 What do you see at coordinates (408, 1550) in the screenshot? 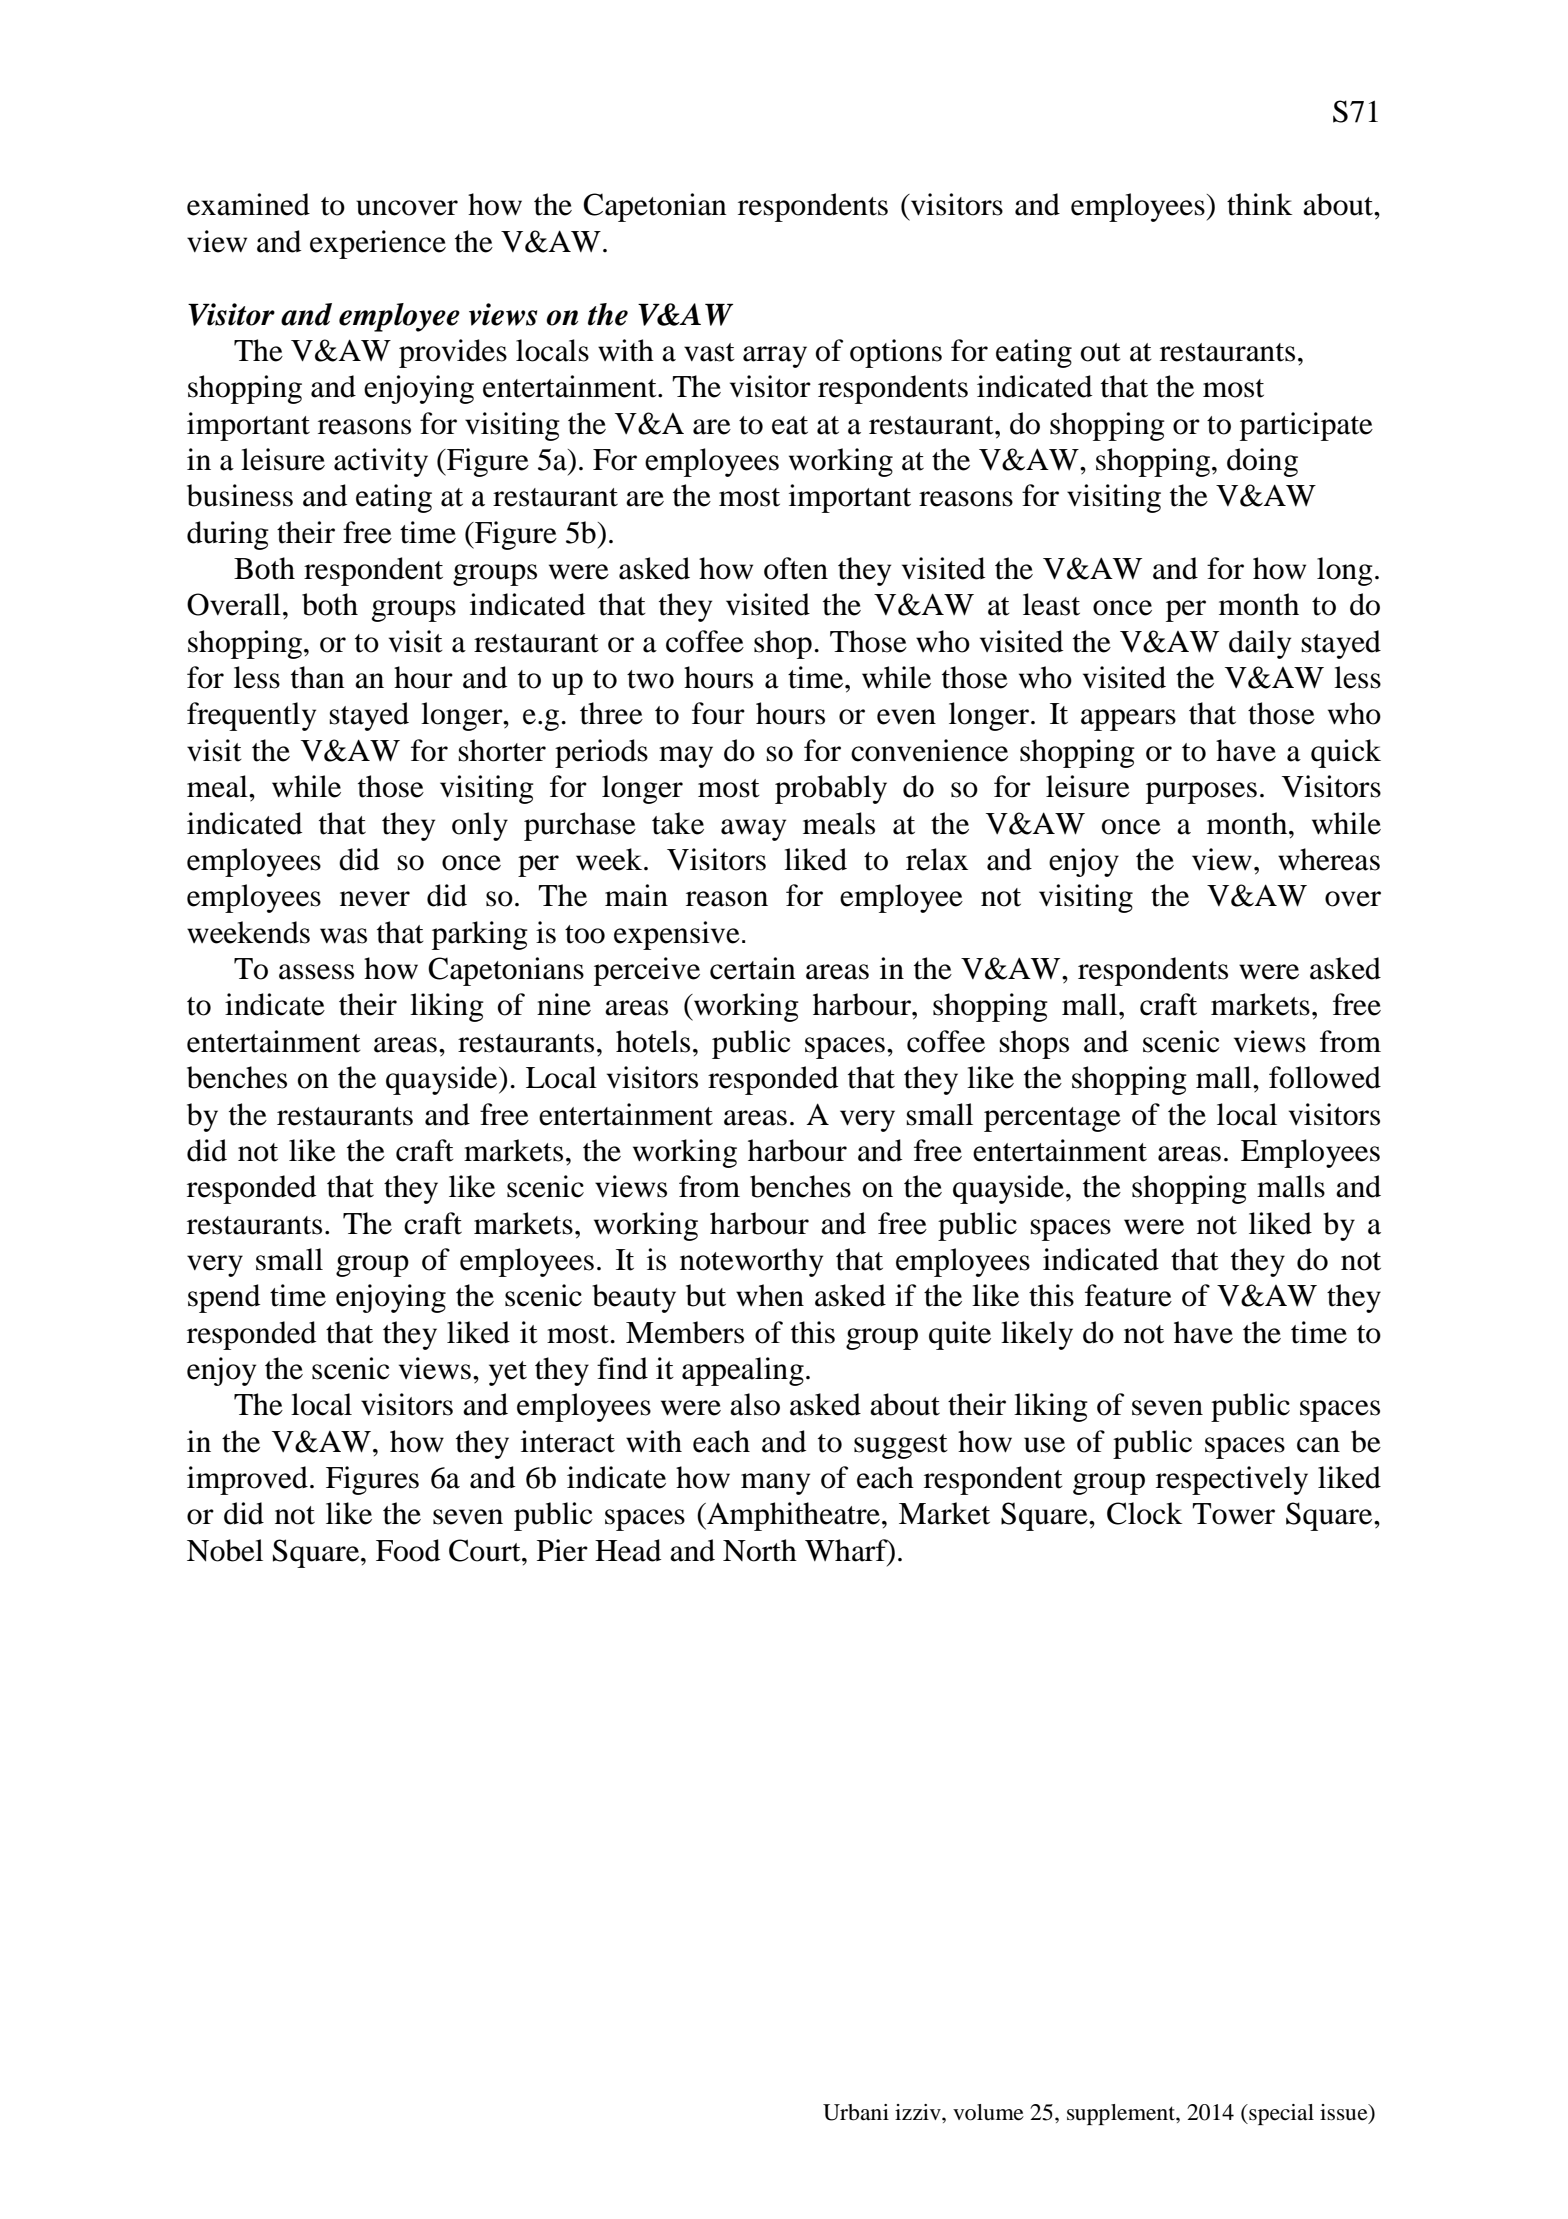
I see `Food` at bounding box center [408, 1550].
